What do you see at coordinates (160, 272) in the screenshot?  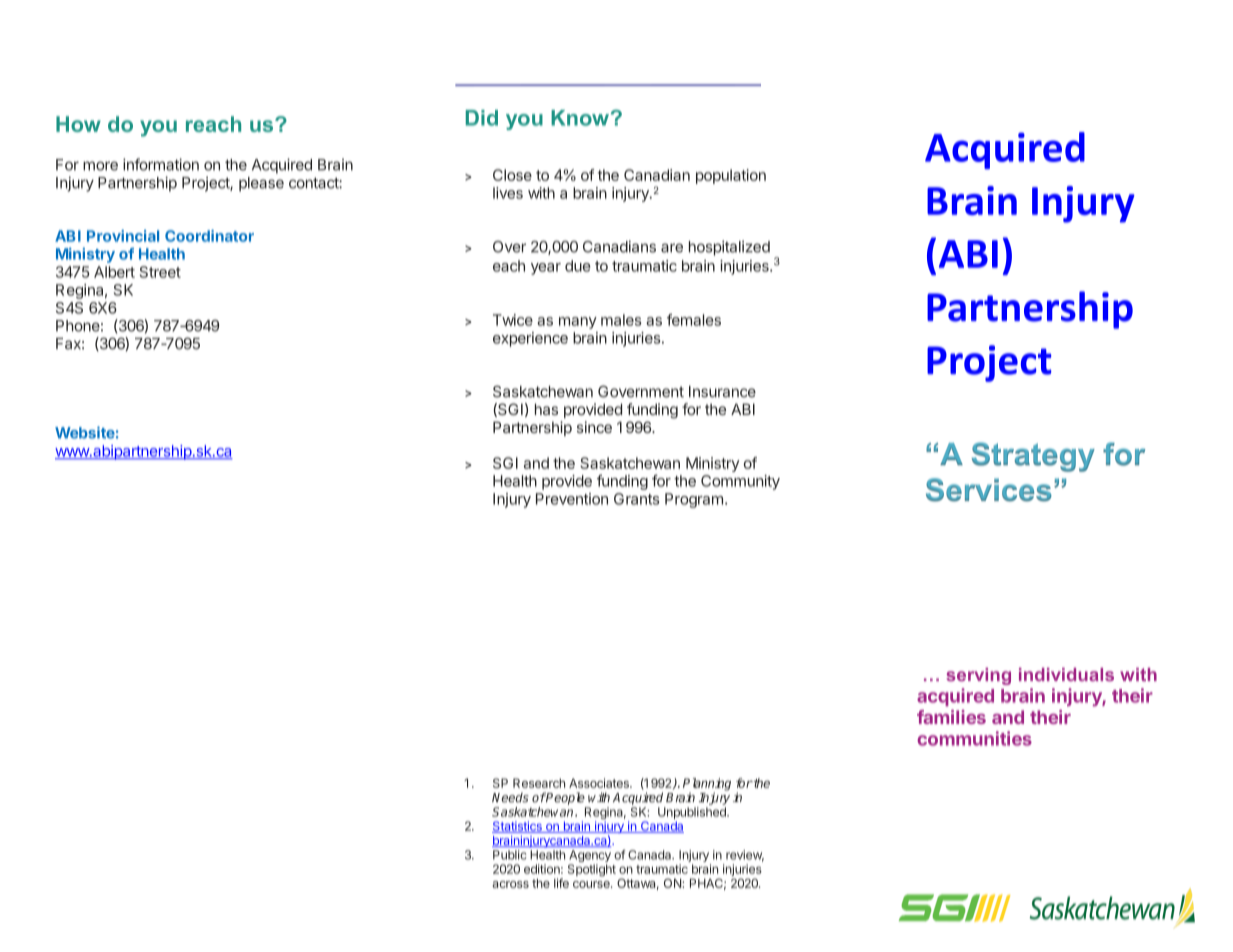 I see `Street` at bounding box center [160, 272].
